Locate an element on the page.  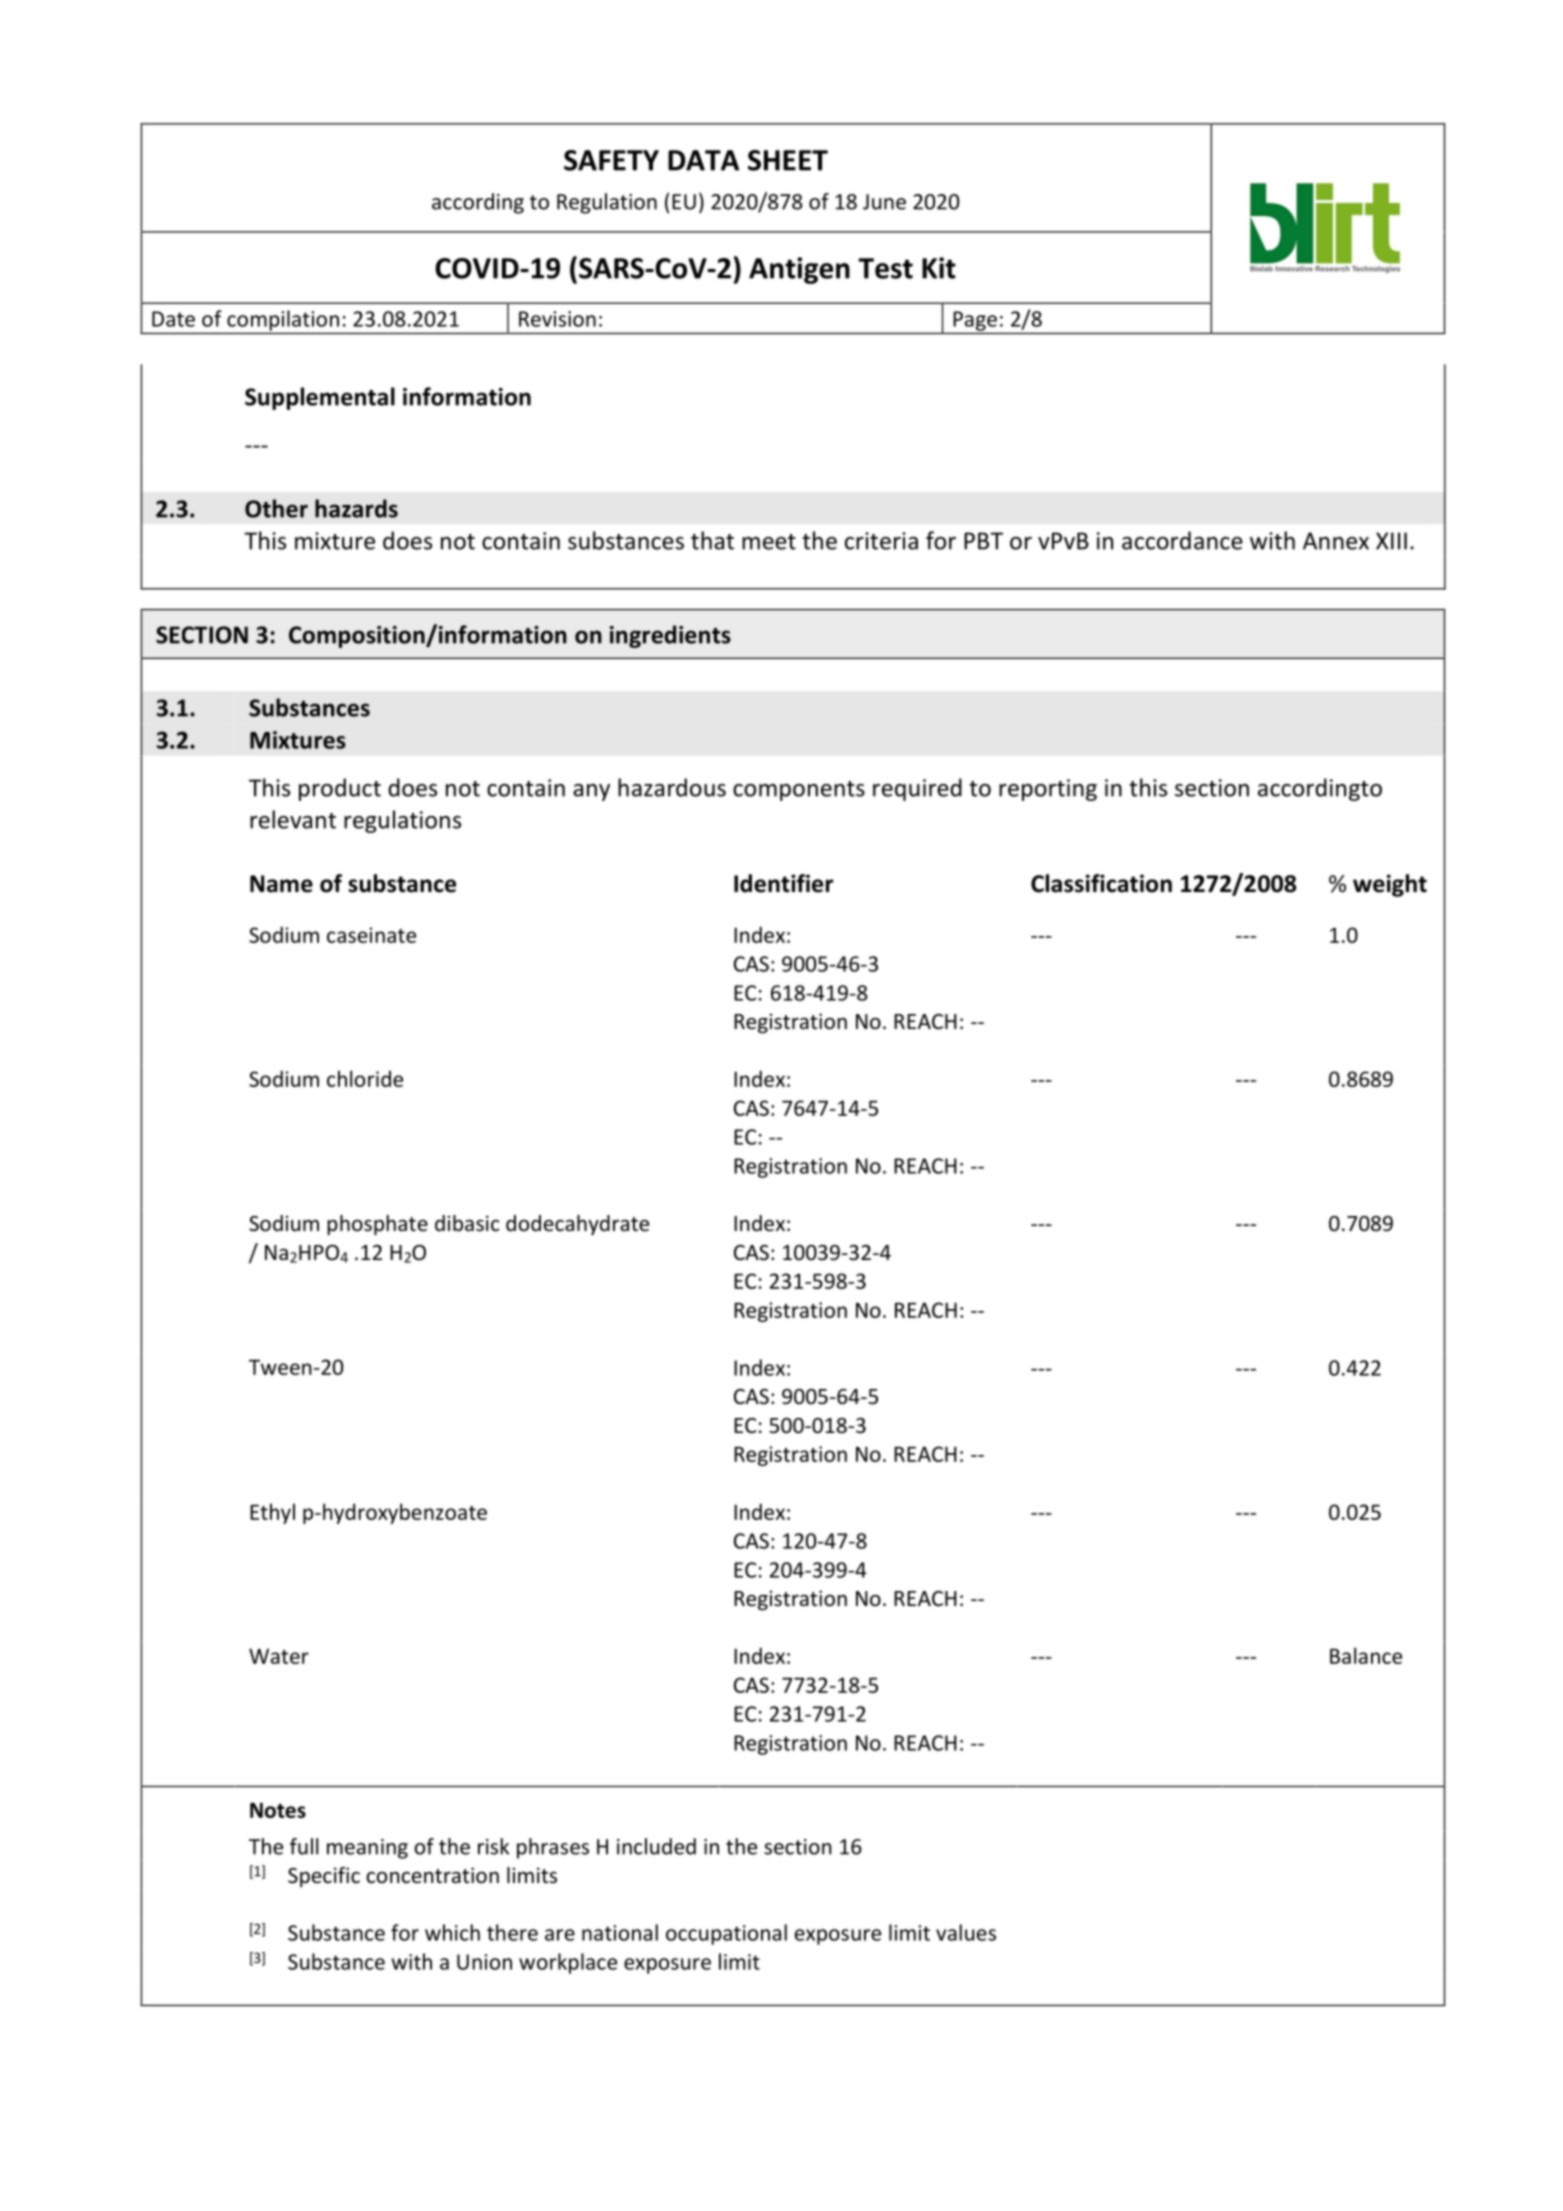
Page is located at coordinates (975, 321).
